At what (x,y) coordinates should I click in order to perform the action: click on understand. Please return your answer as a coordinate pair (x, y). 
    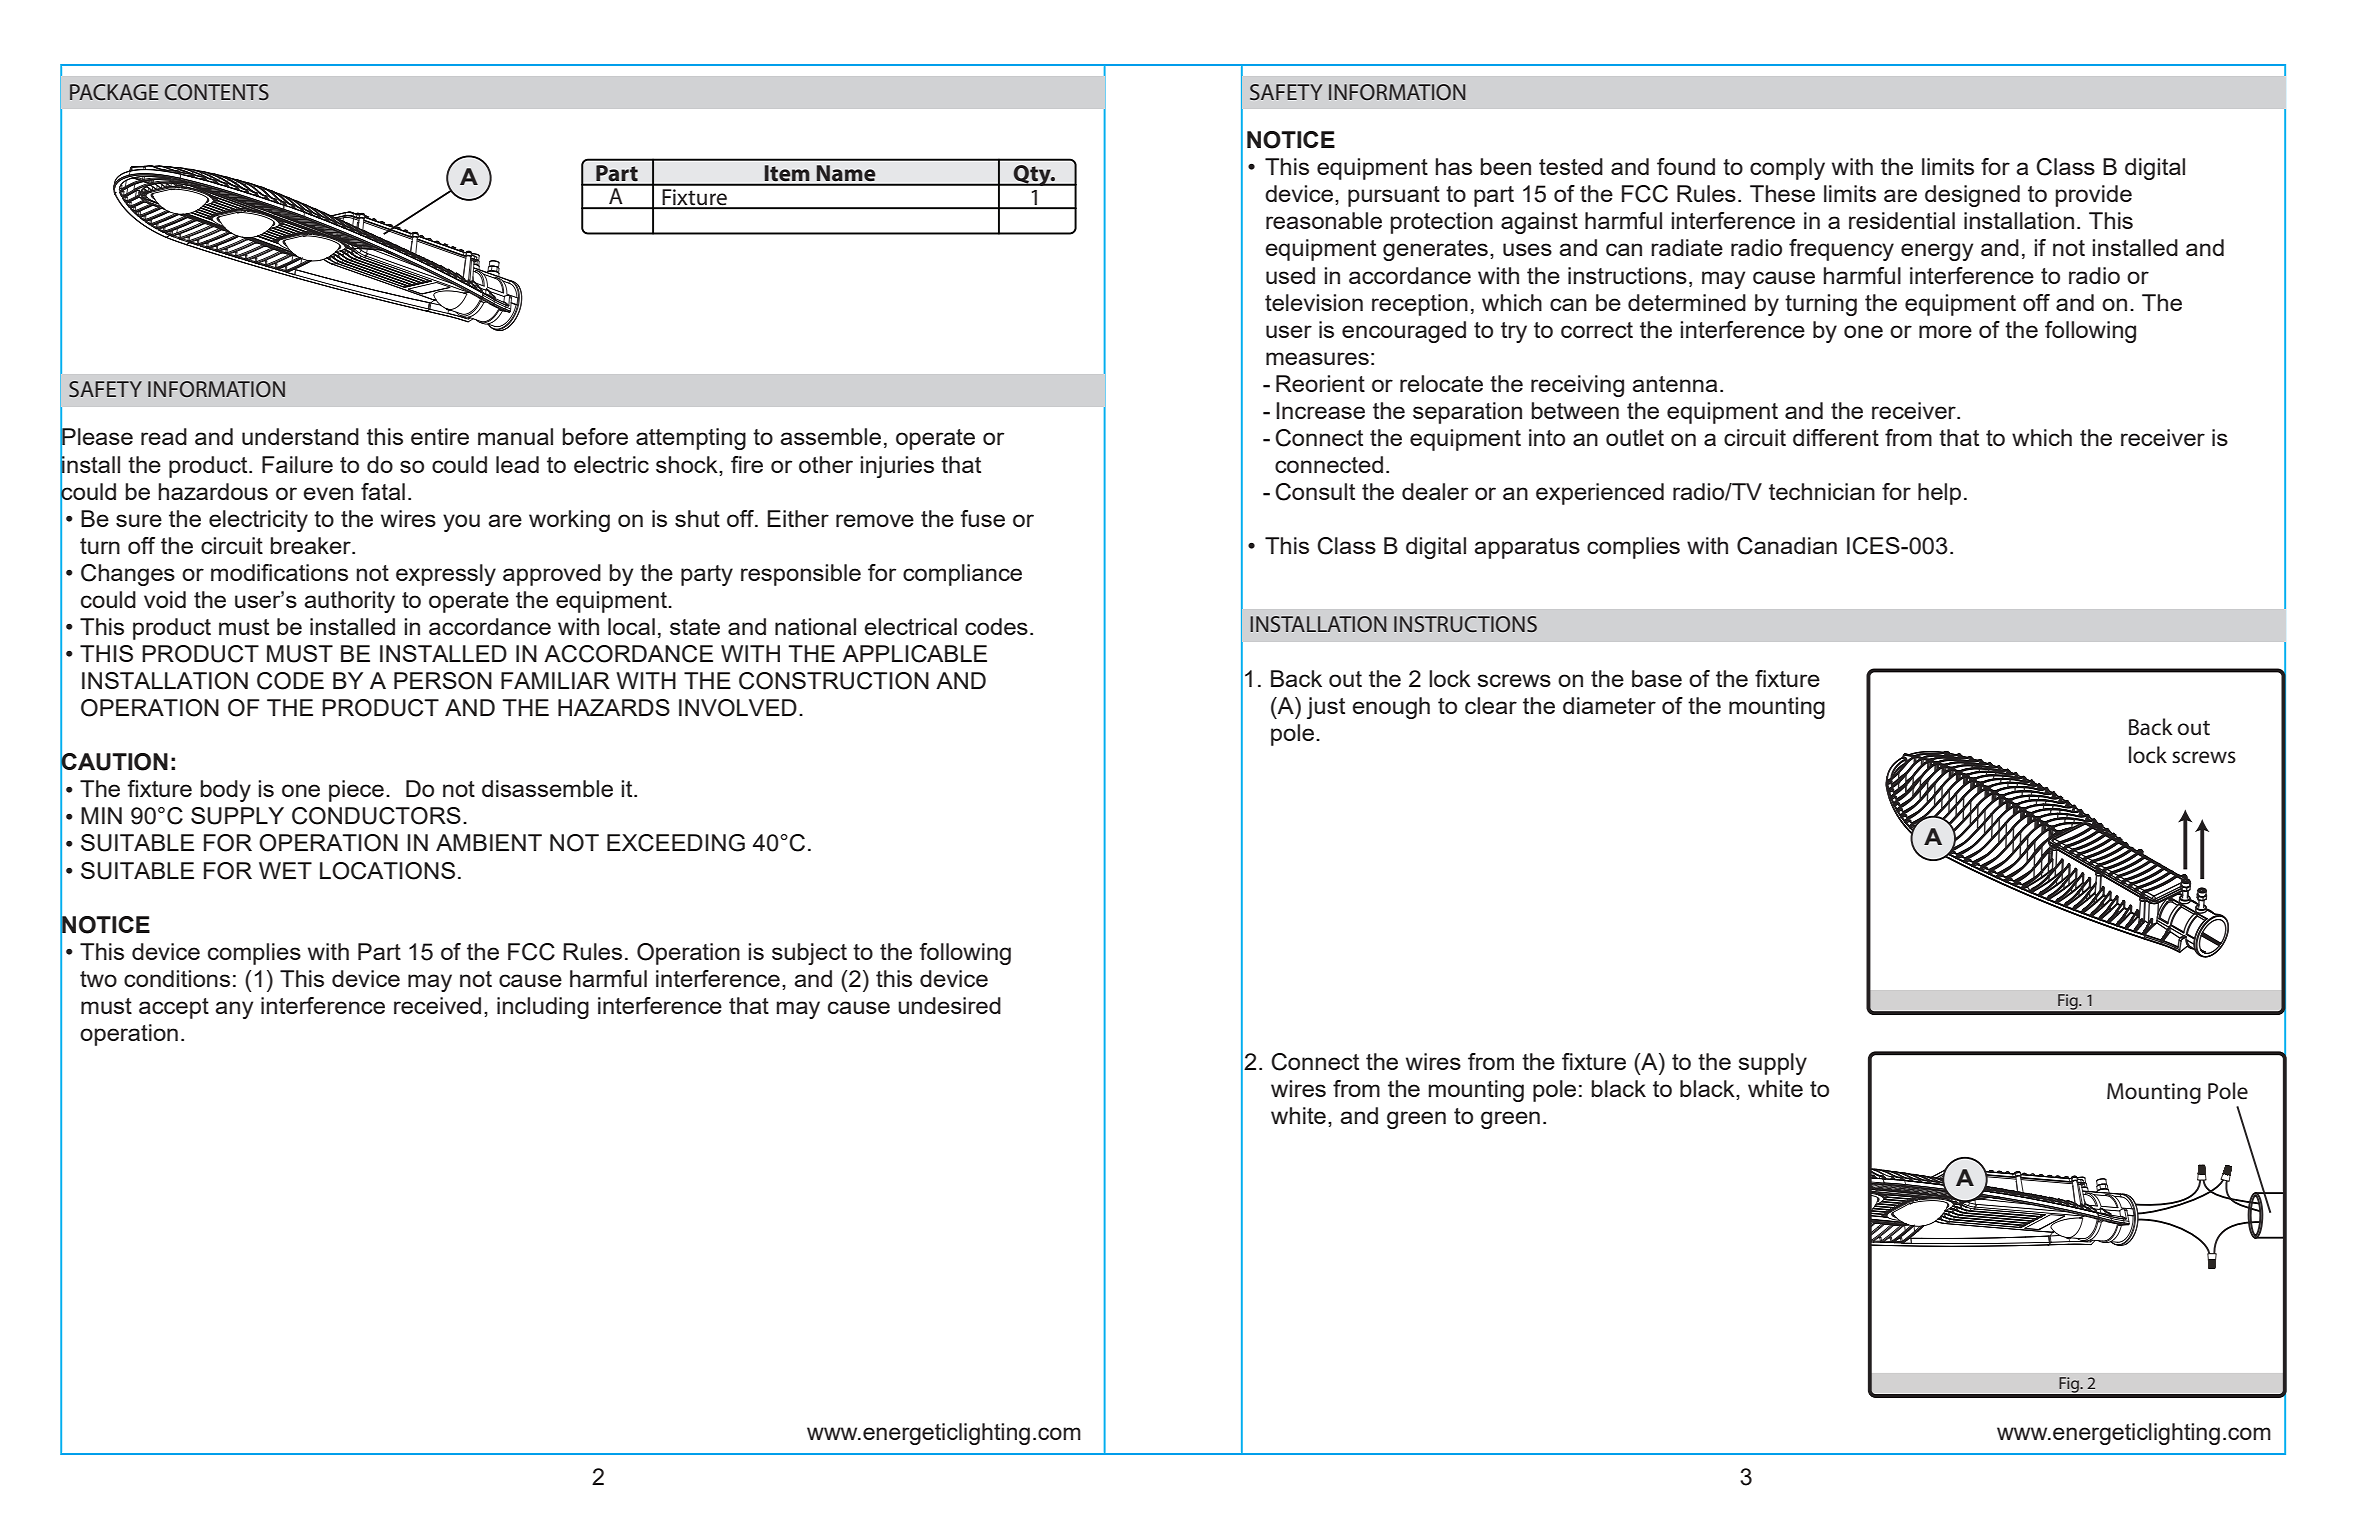
    Looking at the image, I should click on (300, 436).
